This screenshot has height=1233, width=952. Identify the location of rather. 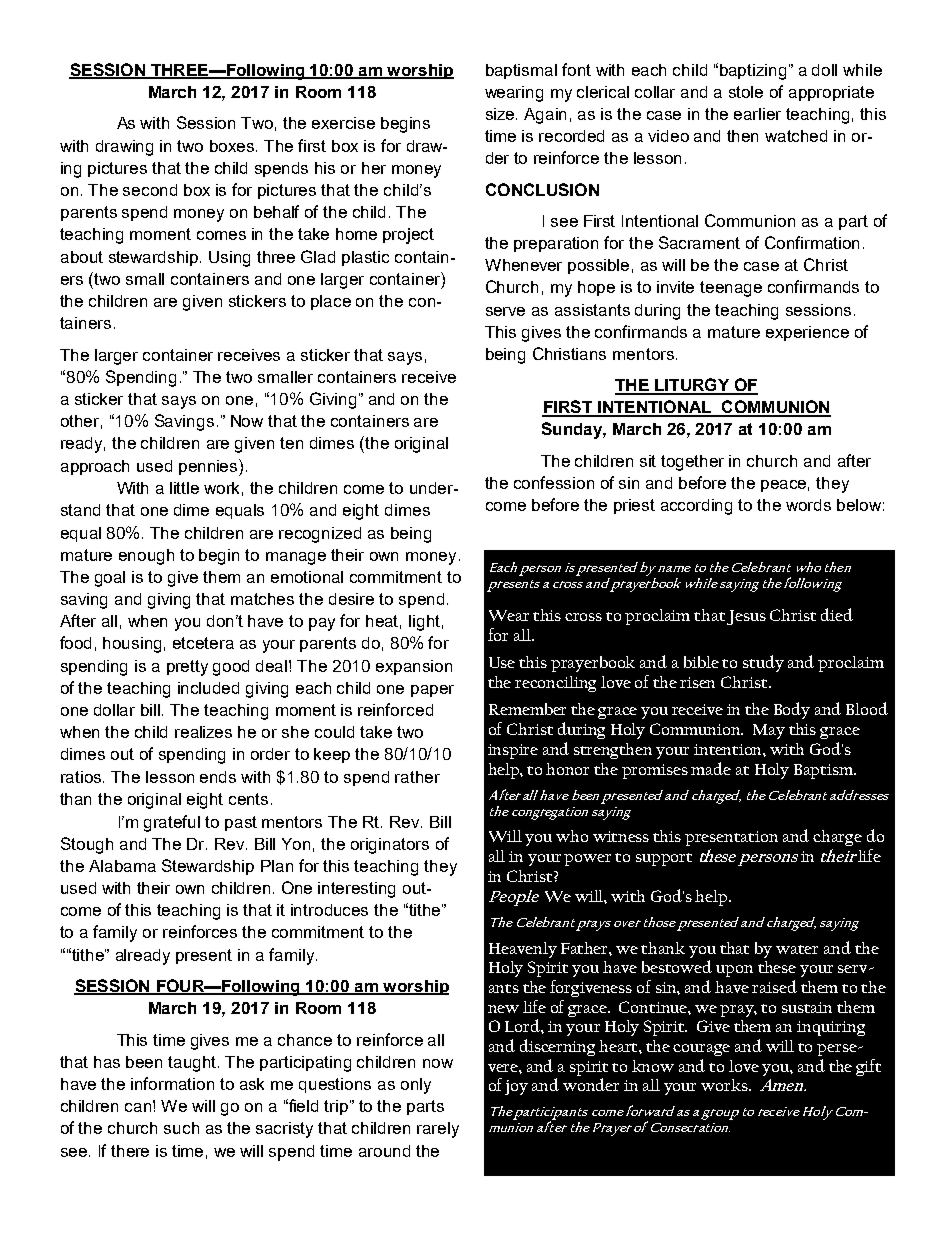
(417, 777).
